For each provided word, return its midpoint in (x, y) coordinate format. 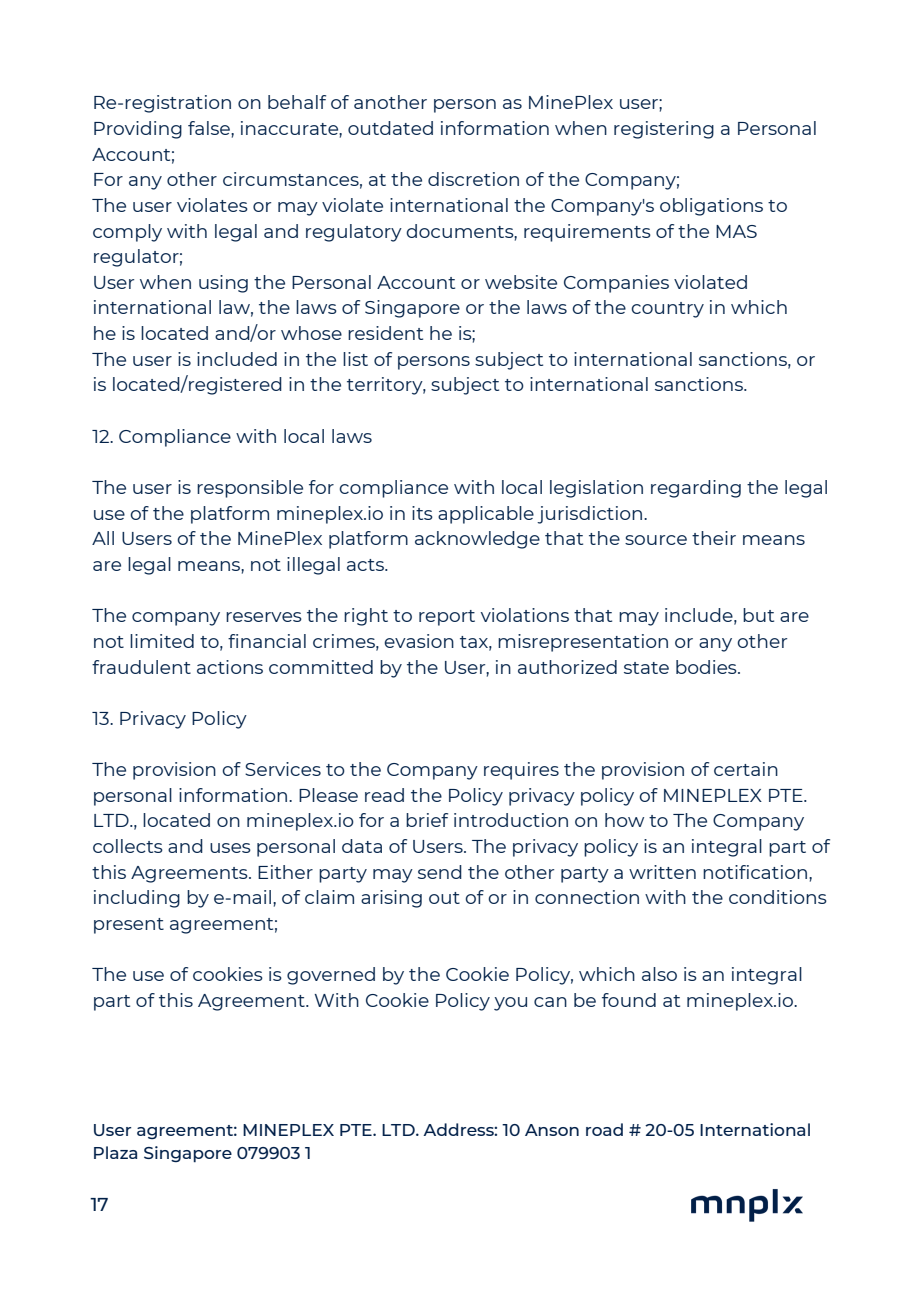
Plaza (115, 1152)
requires (521, 771)
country (667, 310)
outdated (390, 128)
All (103, 538)
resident (385, 333)
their (714, 538)
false (210, 128)
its (422, 513)
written (662, 872)
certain (746, 769)
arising (391, 899)
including (137, 899)
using (223, 284)
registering (664, 130)
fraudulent (141, 667)
